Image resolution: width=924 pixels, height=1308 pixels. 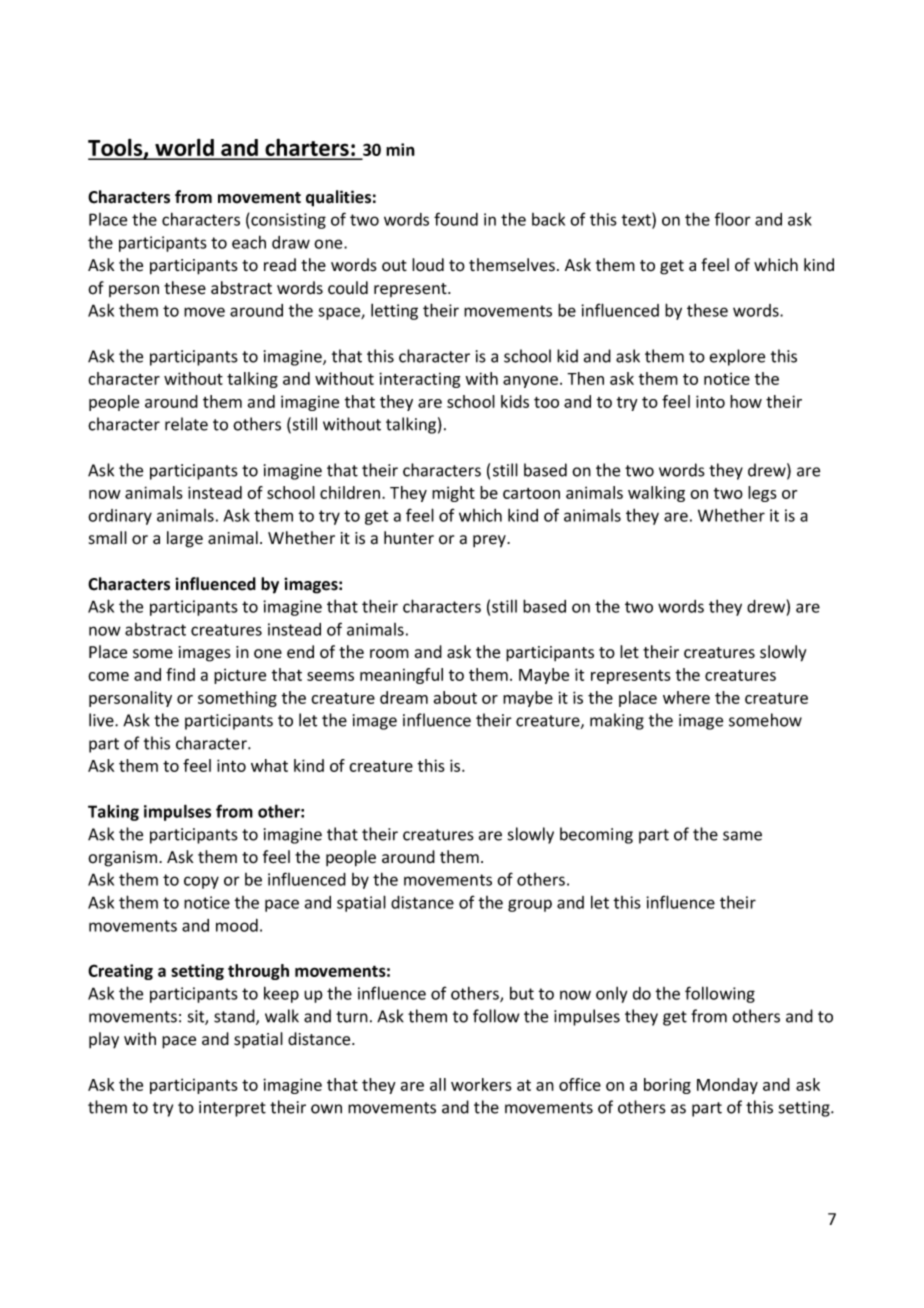 I want to click on each, so click(x=249, y=242).
